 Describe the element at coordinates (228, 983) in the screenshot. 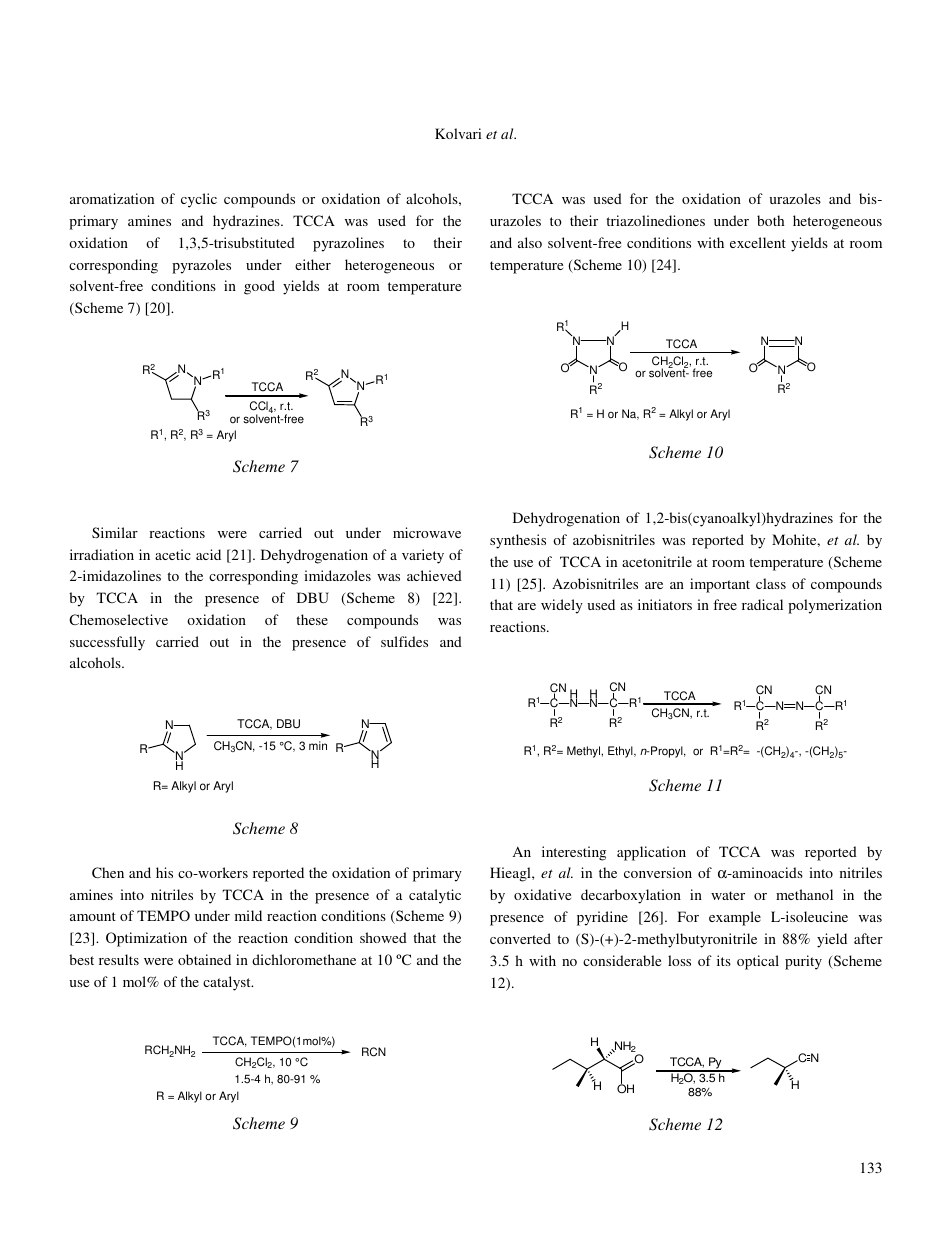

I see `catalyst` at that location.
